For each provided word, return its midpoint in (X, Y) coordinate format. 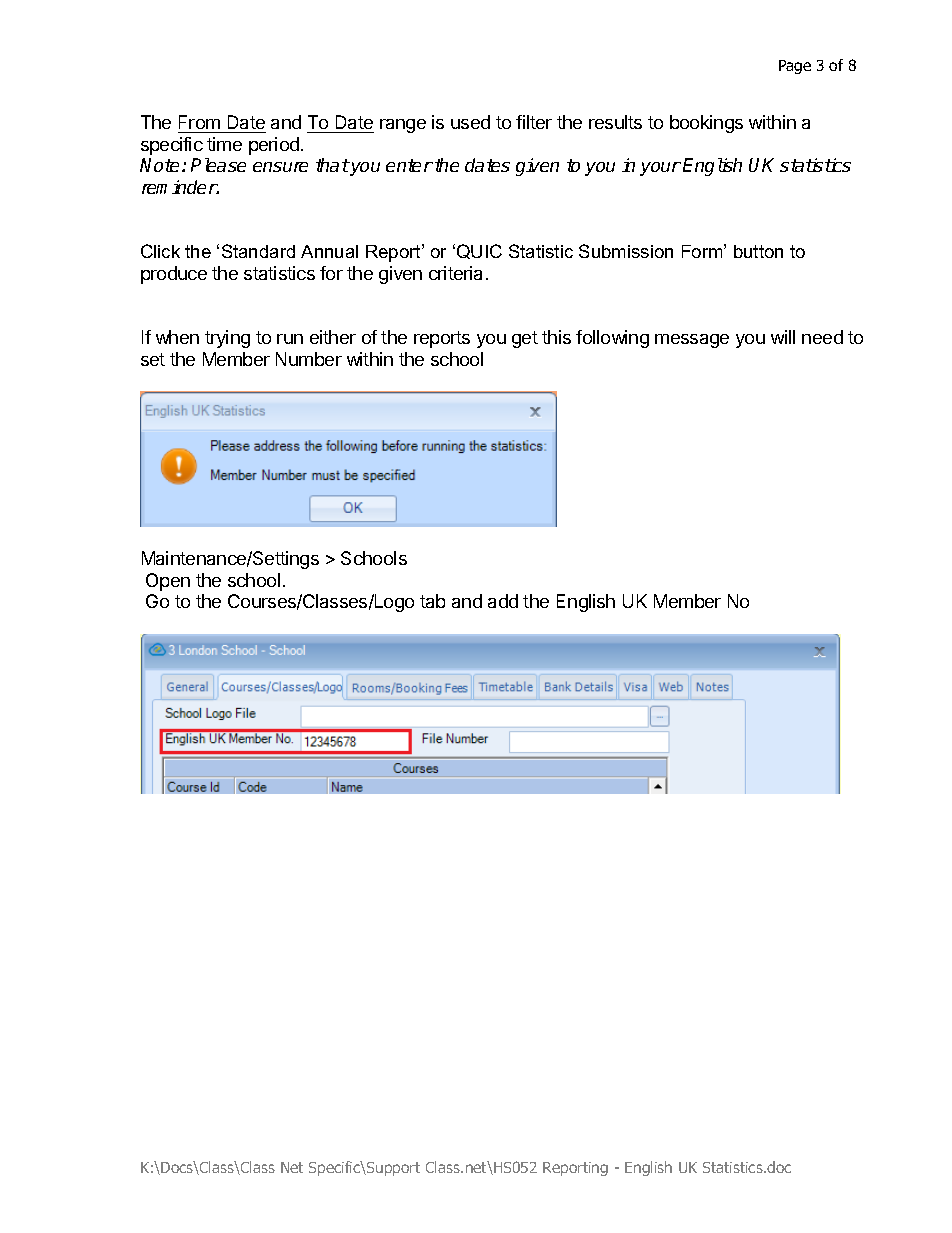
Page (795, 67)
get (525, 339)
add (503, 601)
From (199, 122)
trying (227, 339)
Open (168, 582)
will (783, 337)
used (470, 122)
